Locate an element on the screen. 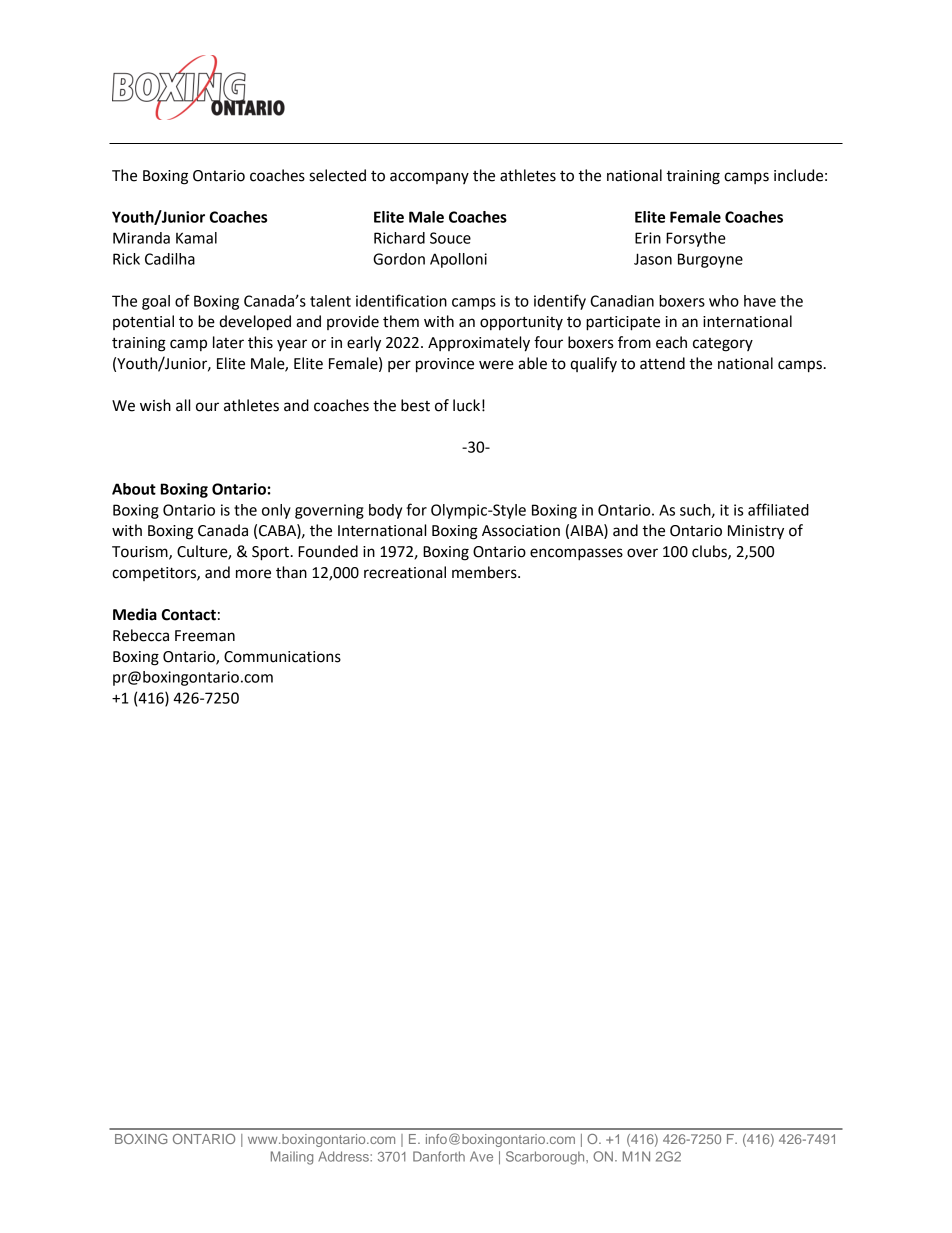 The width and height of the screenshot is (952, 1233). members is located at coordinates (485, 572).
